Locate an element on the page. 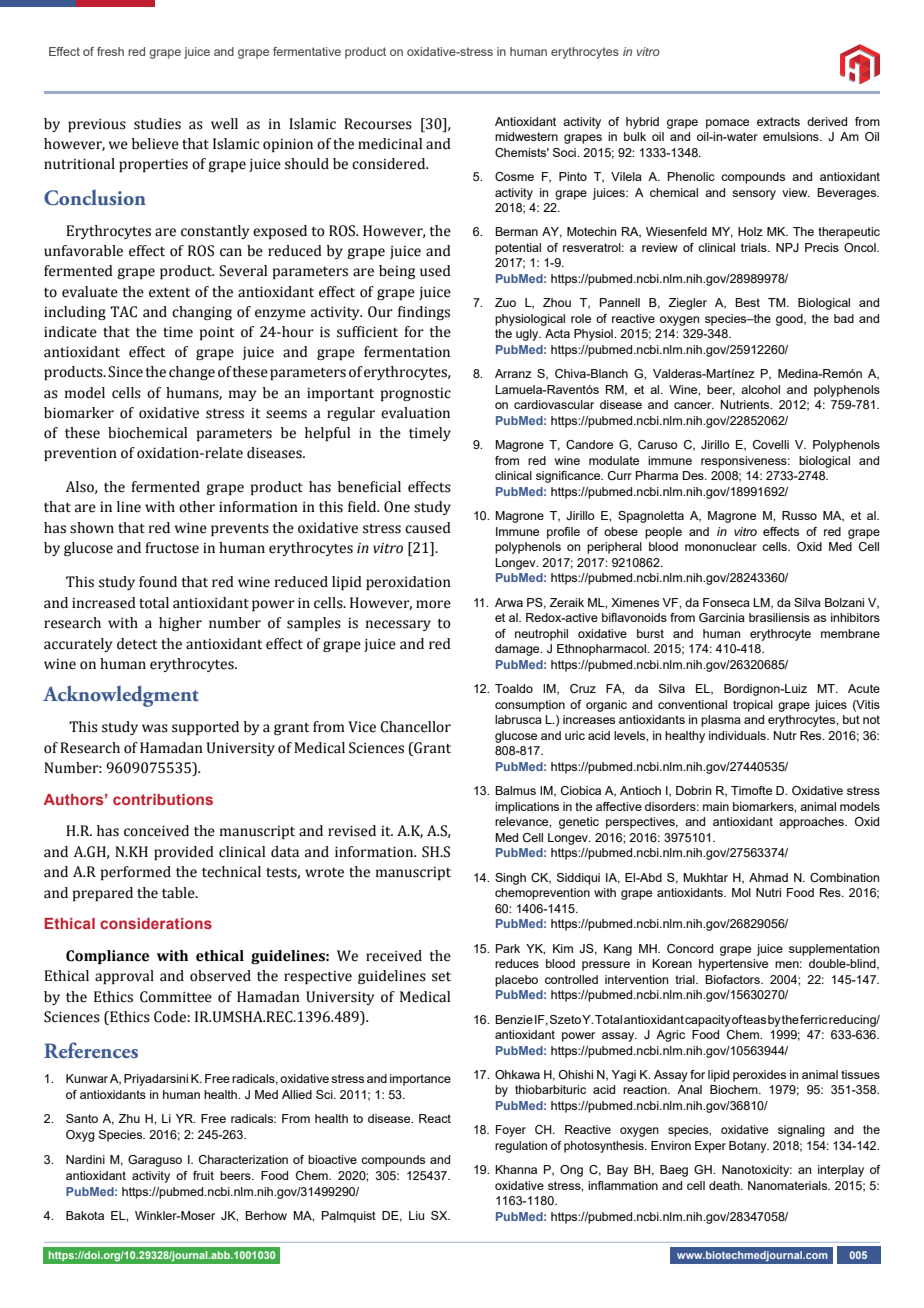 This image has height=1308, width=924. higher is located at coordinates (180, 624).
